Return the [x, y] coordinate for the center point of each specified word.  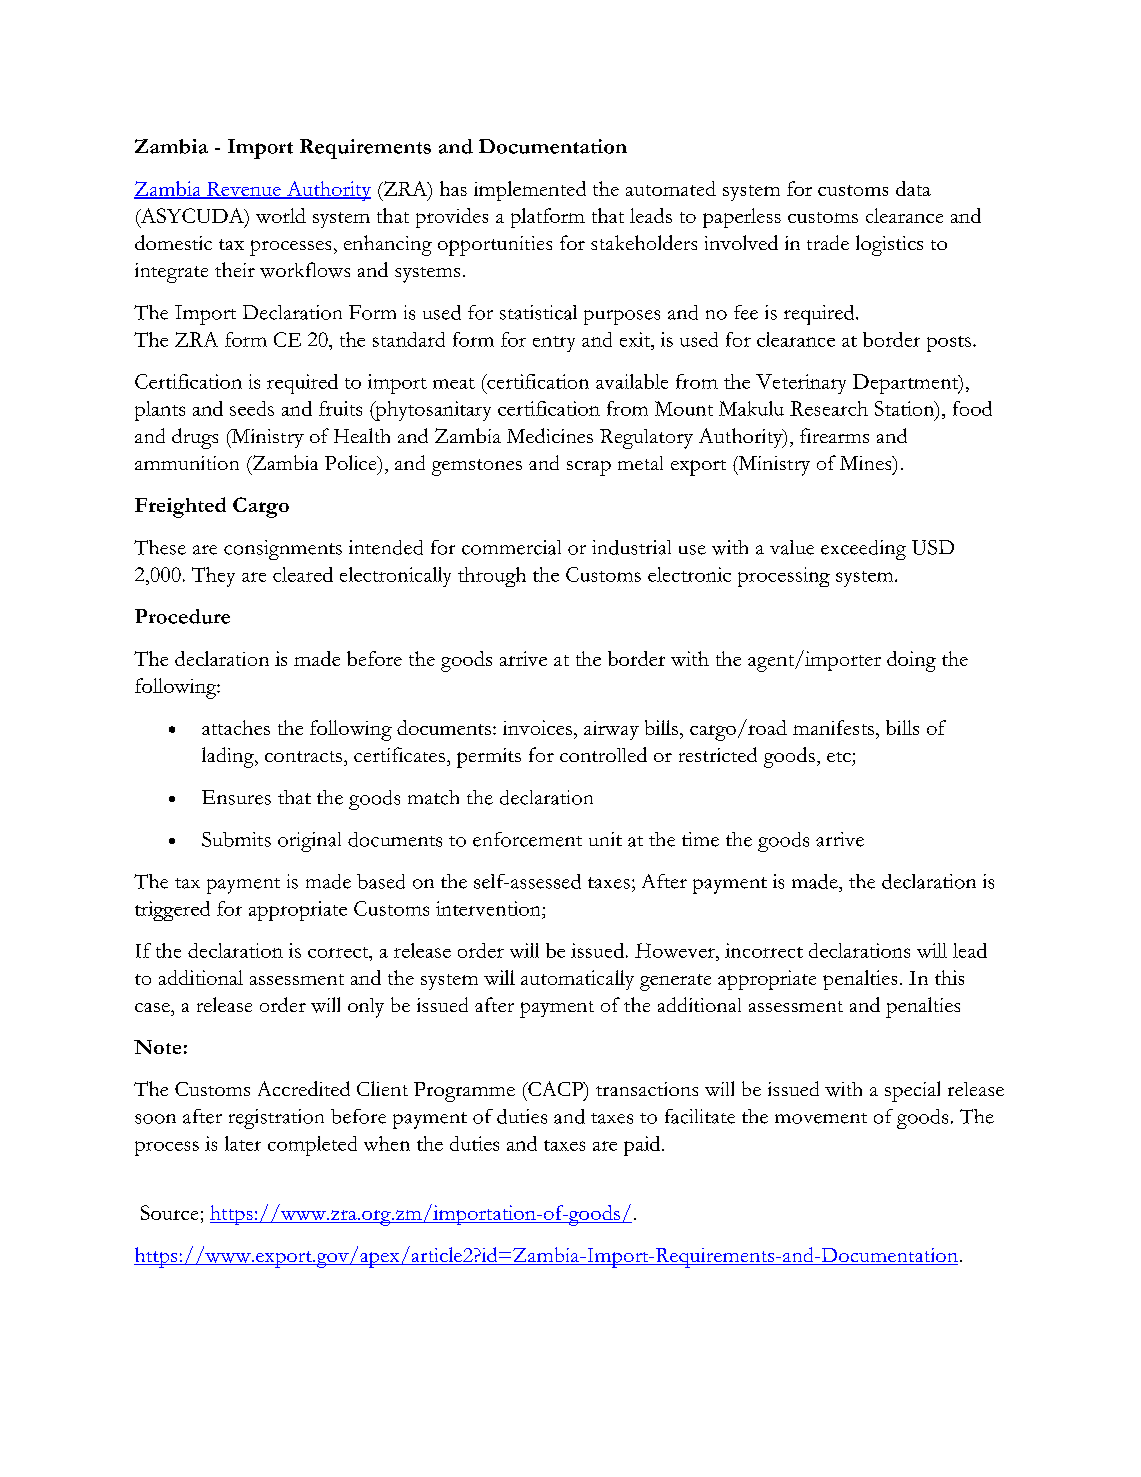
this [949, 977]
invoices [537, 727]
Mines [867, 463]
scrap [589, 468]
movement [821, 1118]
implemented [530, 191]
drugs [195, 438]
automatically [577, 980]
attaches [236, 727]
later [243, 1143]
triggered [172, 911]
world [281, 215]
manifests [833, 727]
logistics [889, 245]
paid [643, 1146]
